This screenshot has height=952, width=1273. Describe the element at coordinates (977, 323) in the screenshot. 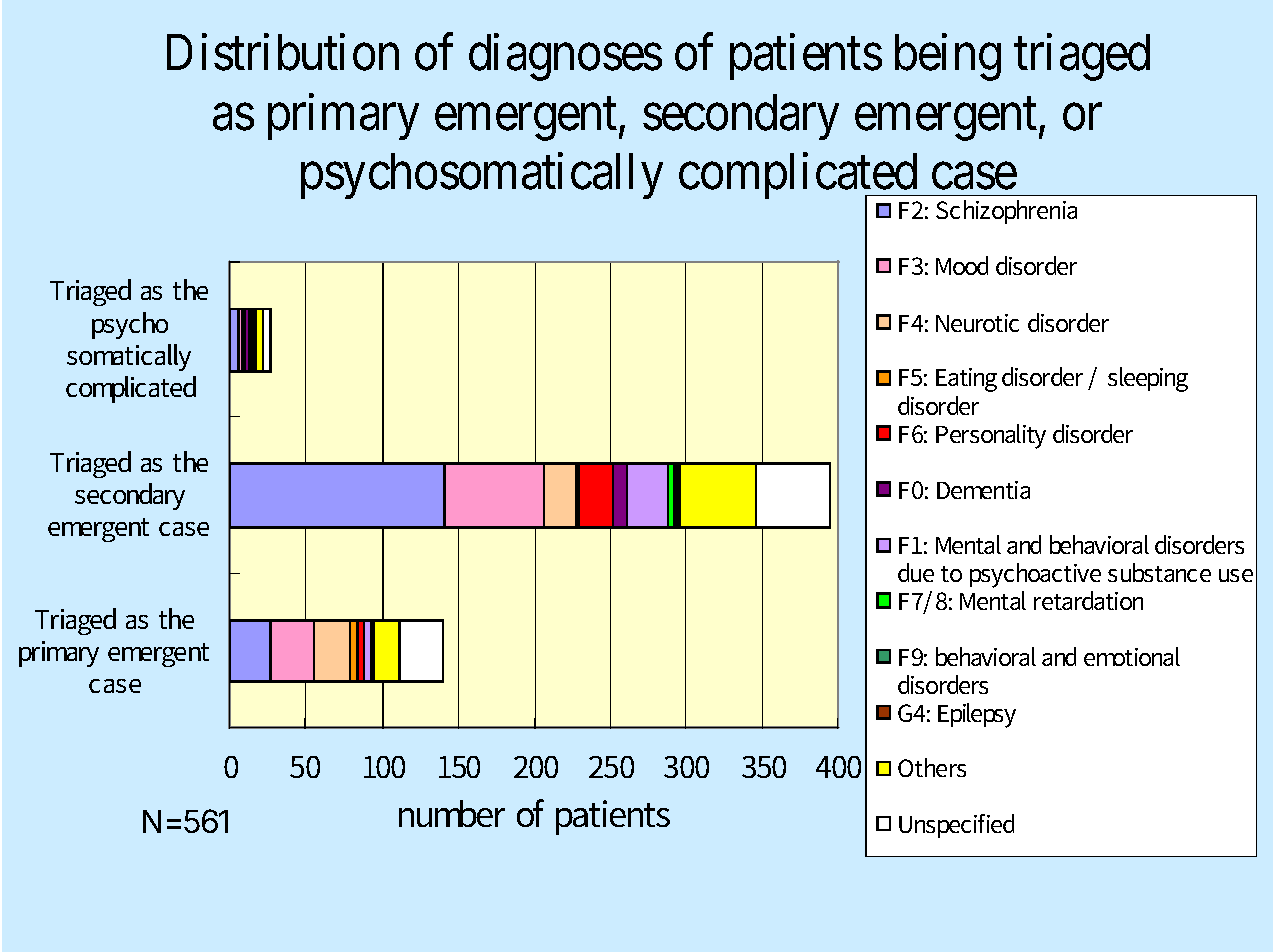

I see `Neurotic` at that location.
